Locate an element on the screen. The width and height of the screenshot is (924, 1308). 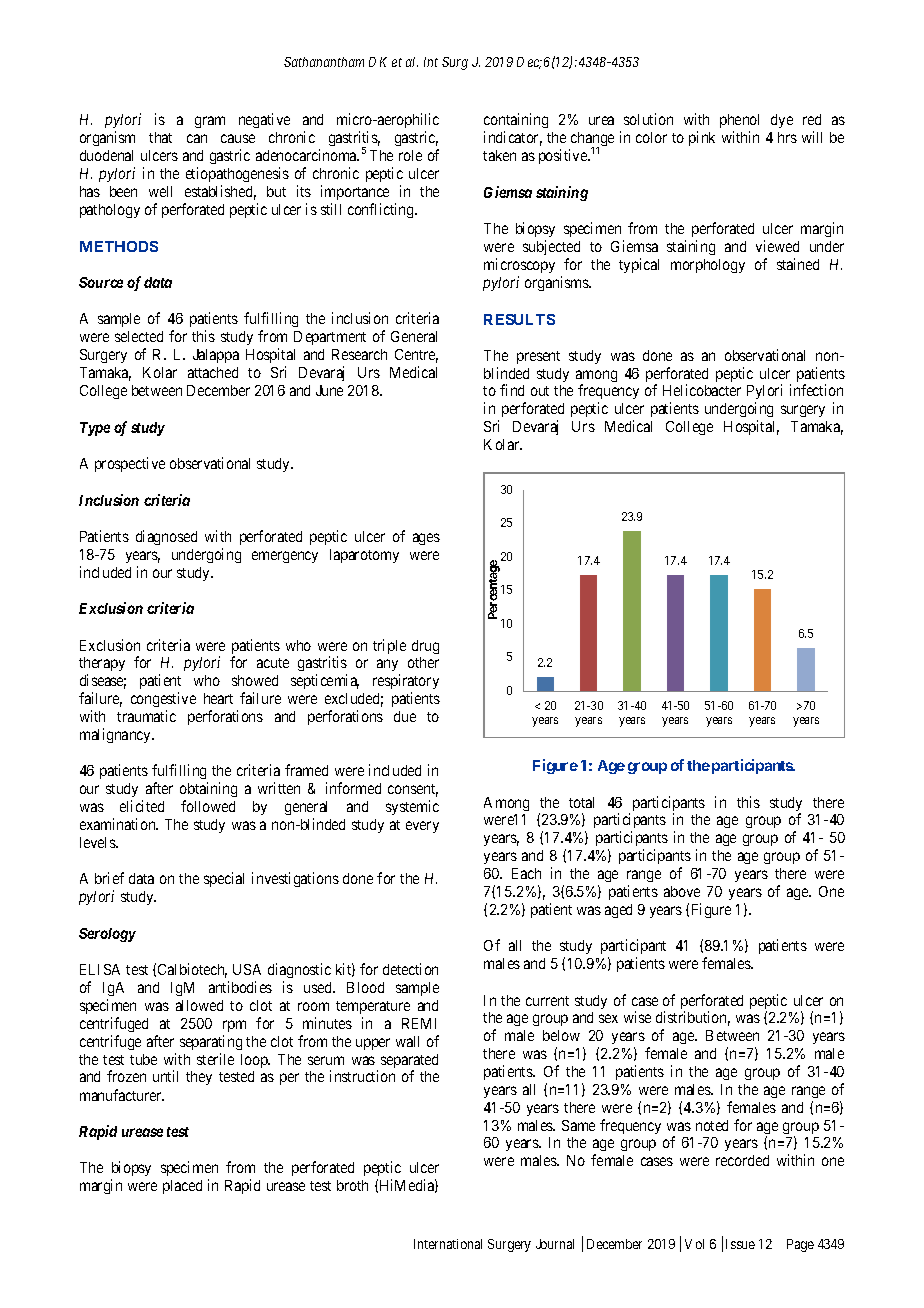
other is located at coordinates (423, 662).
